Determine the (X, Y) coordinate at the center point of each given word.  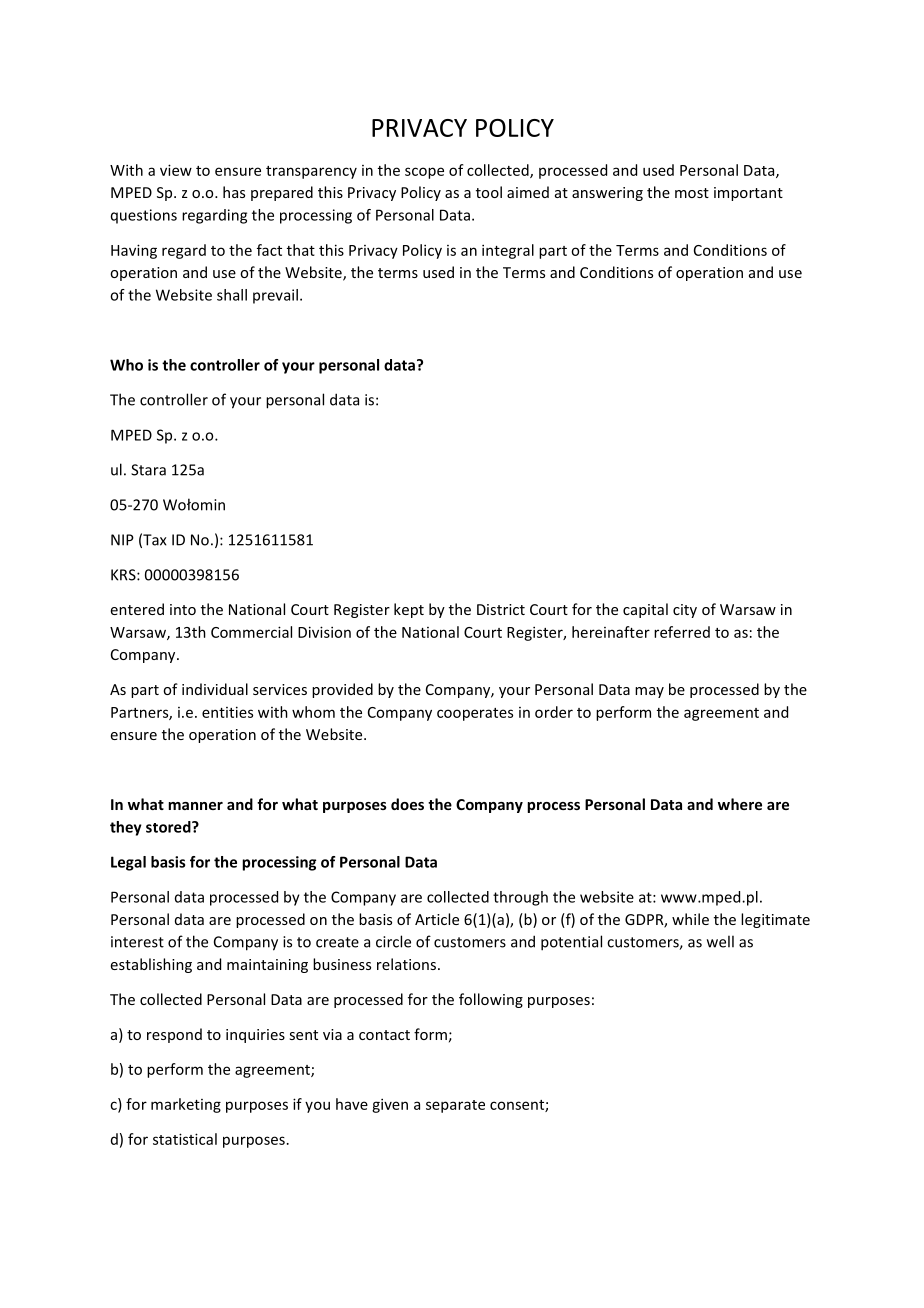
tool (489, 192)
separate (455, 1106)
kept (409, 610)
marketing (186, 1105)
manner (195, 806)
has (234, 192)
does (407, 804)
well (720, 941)
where (740, 804)
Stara (148, 470)
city (685, 611)
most (692, 193)
